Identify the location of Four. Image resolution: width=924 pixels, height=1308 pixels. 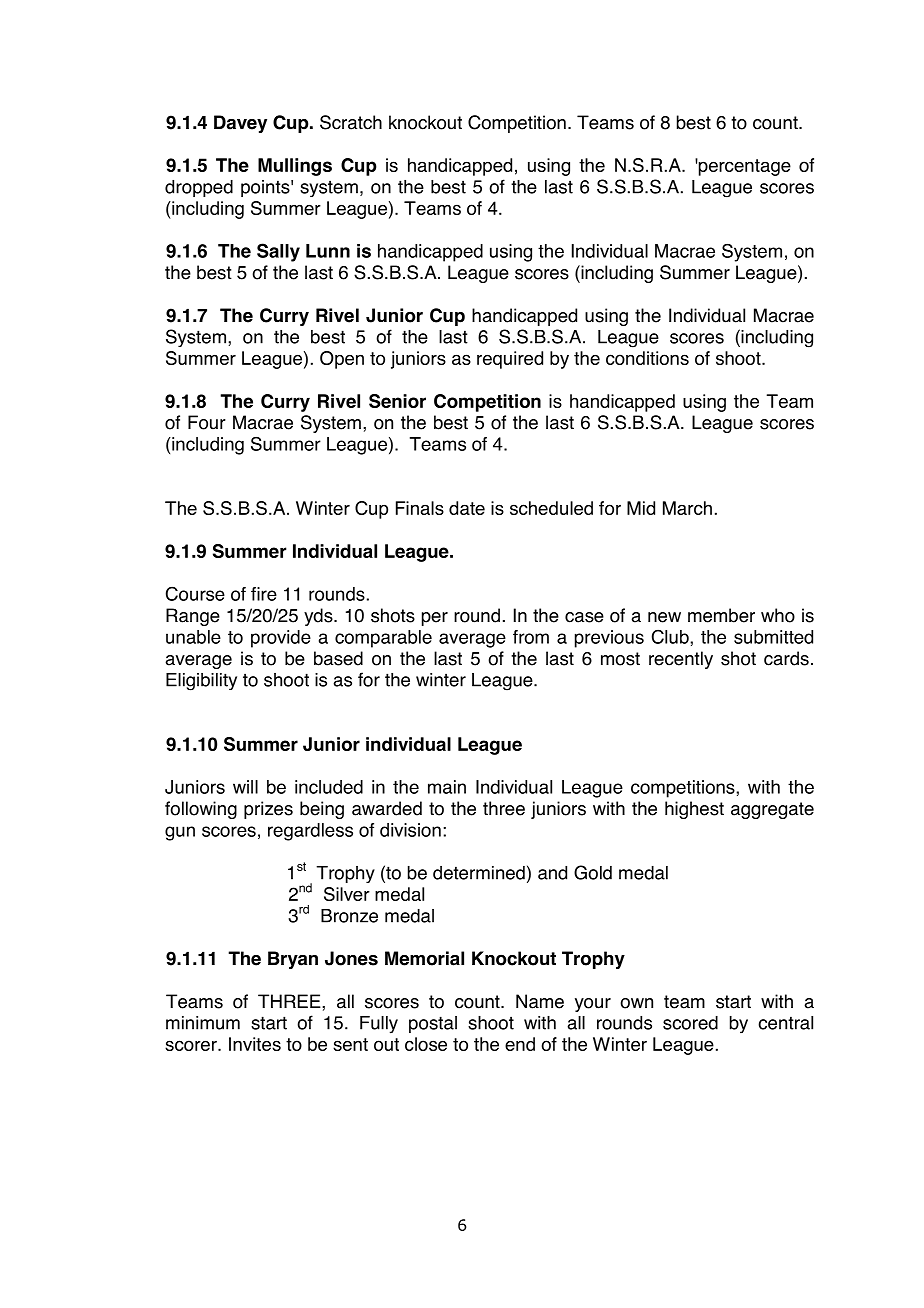
(207, 422).
